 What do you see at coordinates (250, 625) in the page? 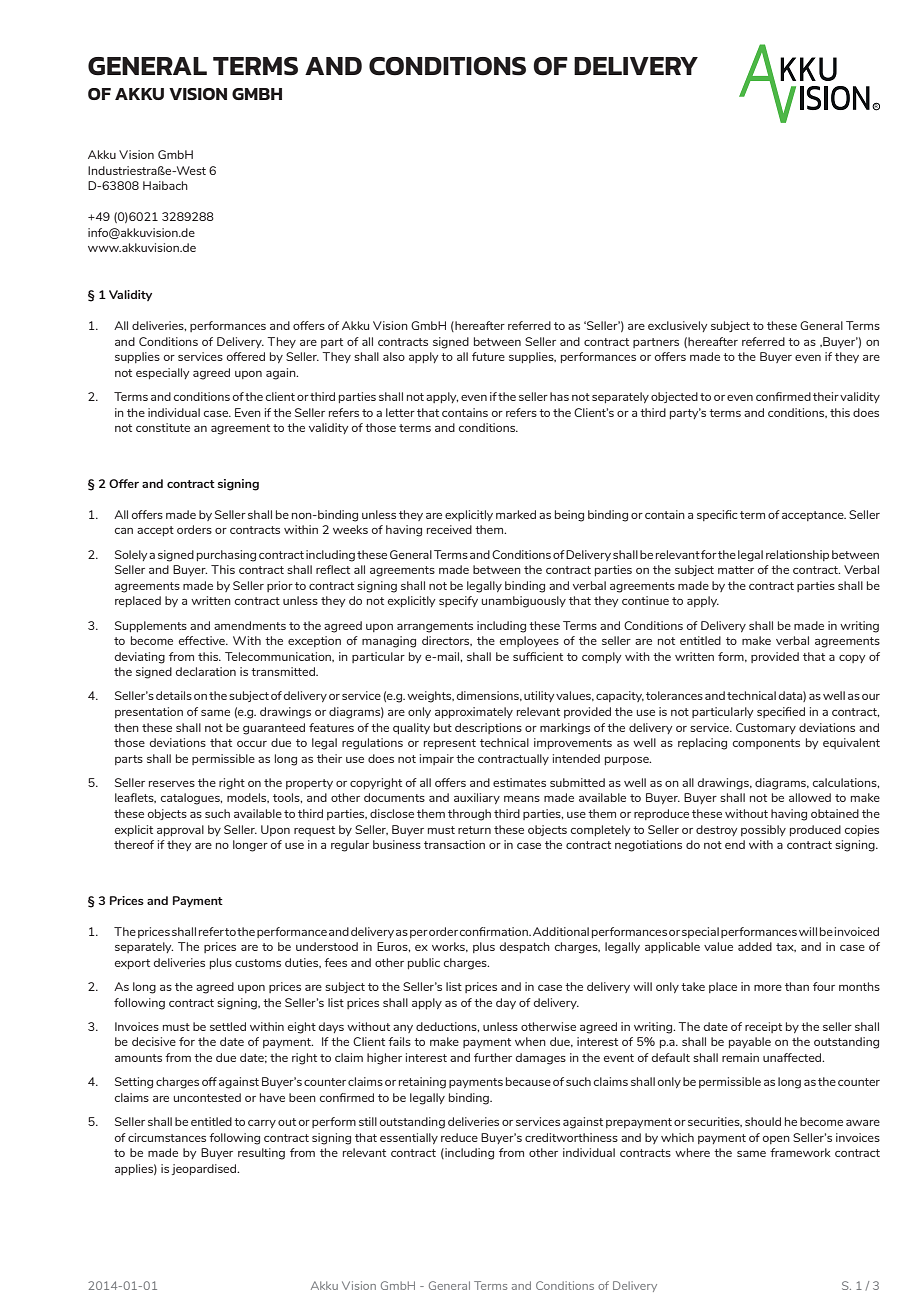
I see `amendments` at bounding box center [250, 625].
